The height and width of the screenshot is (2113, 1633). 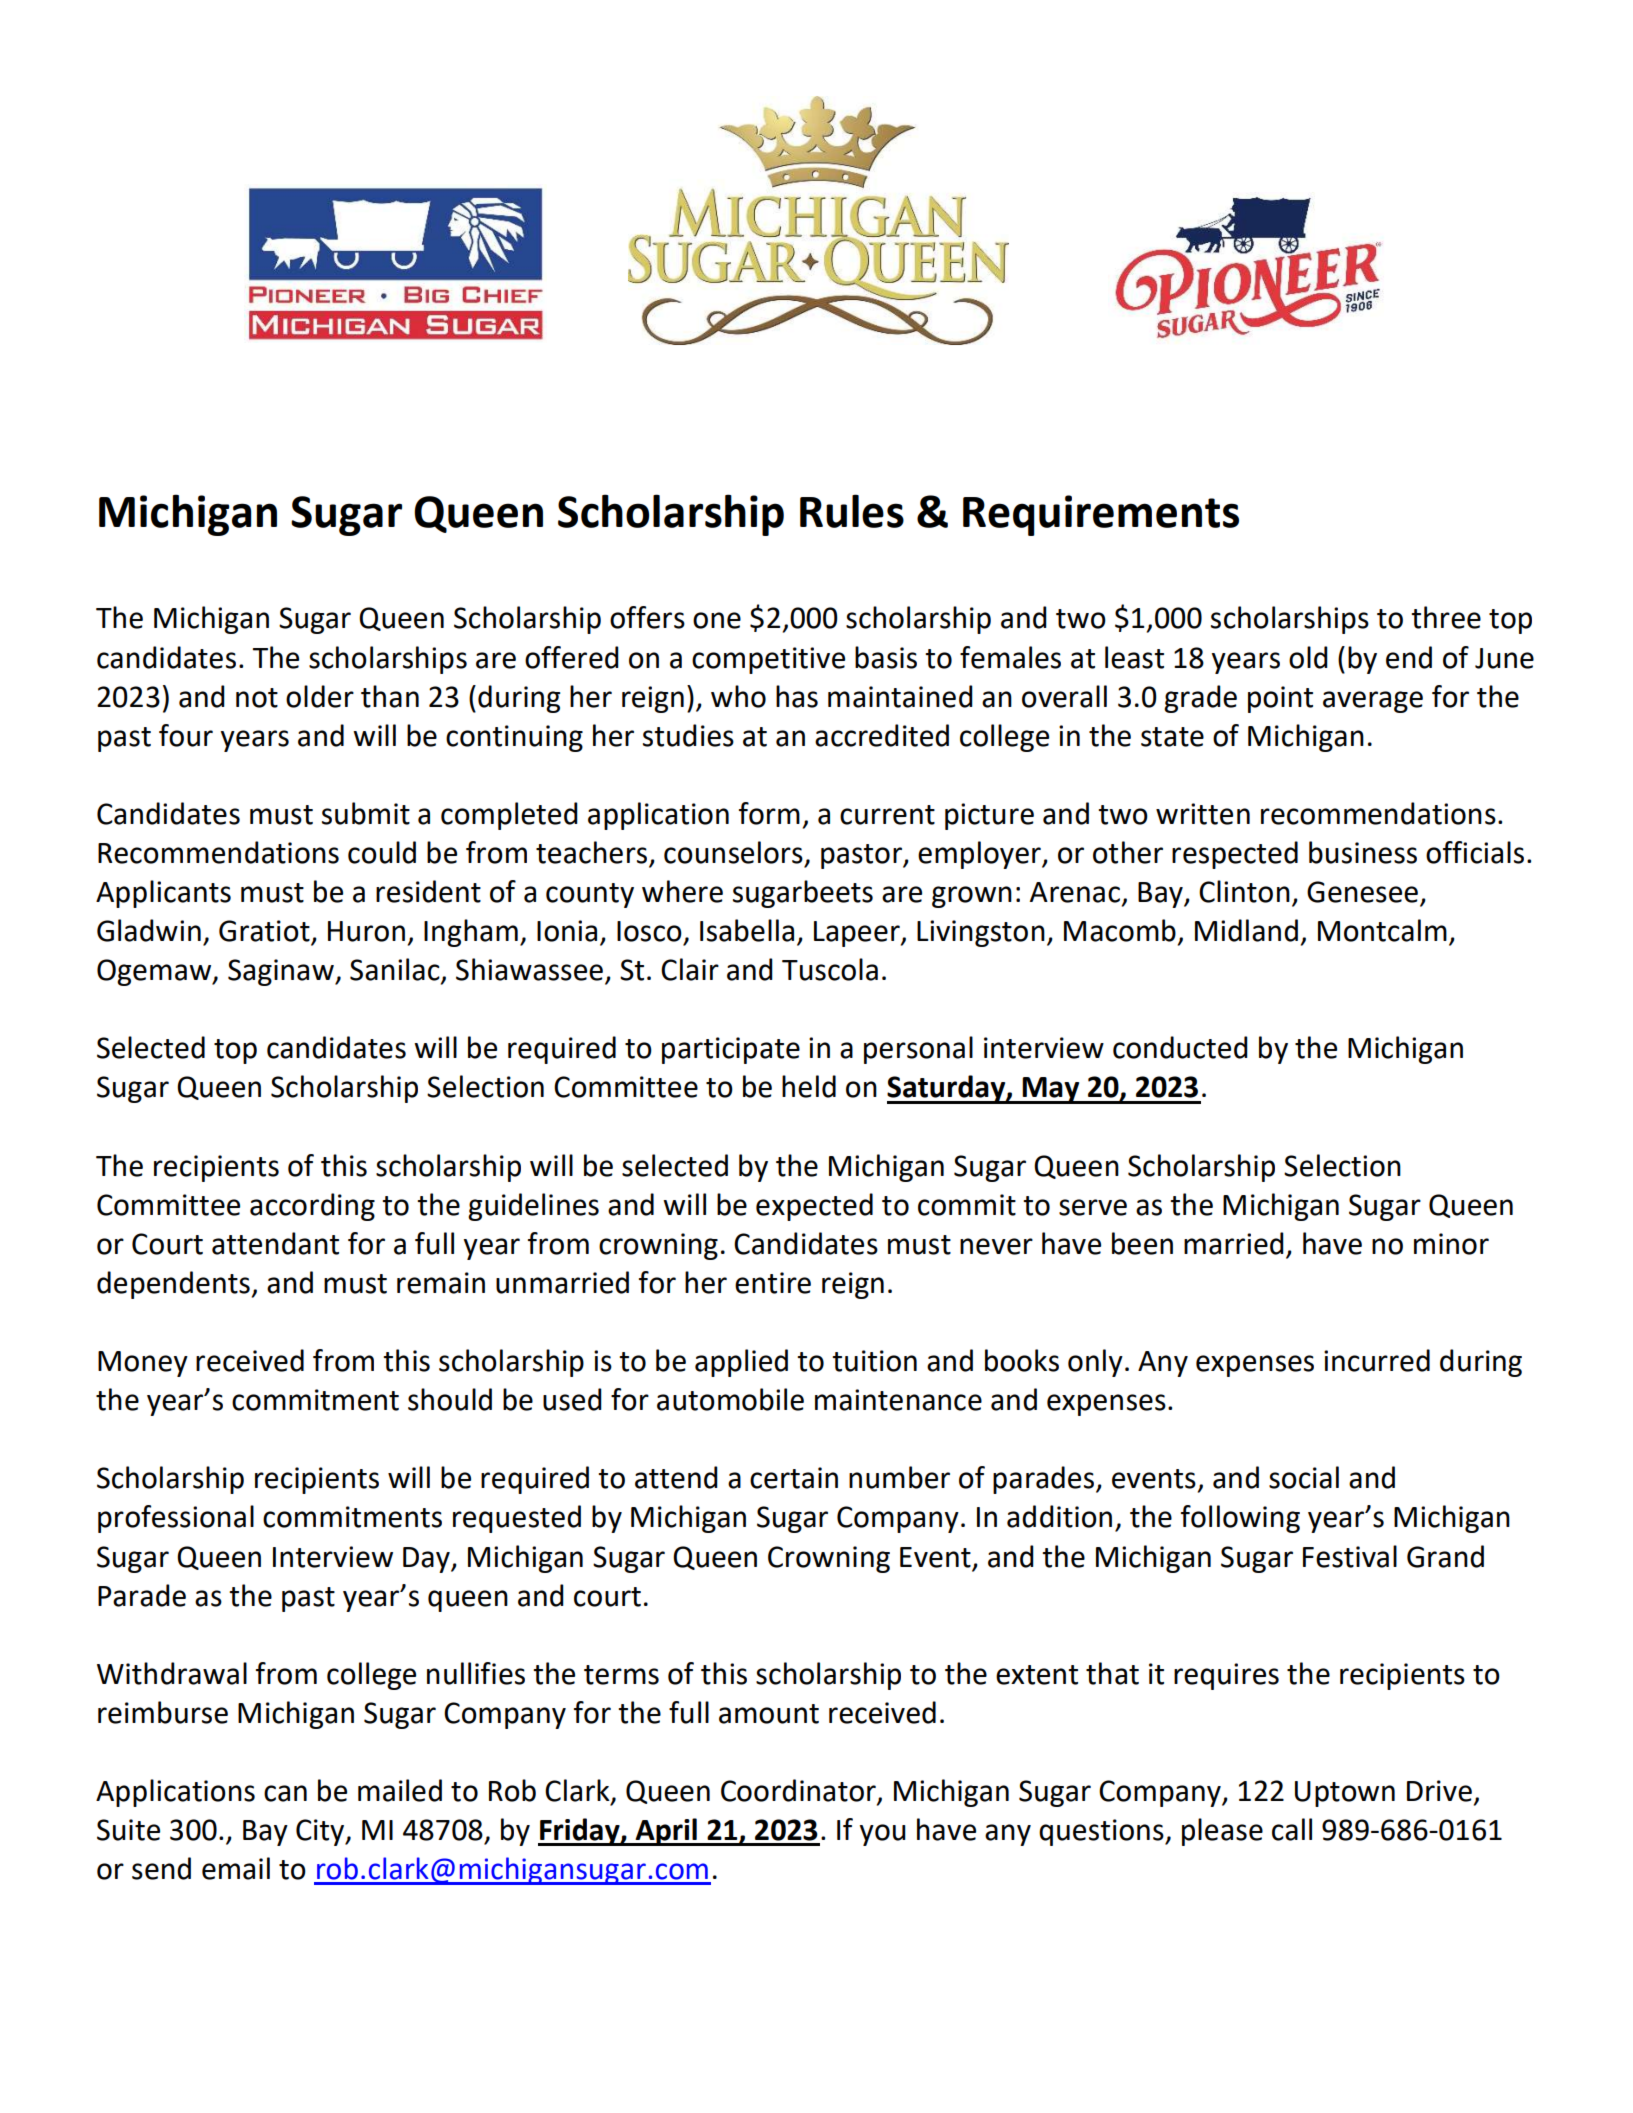 I want to click on Rules, so click(x=852, y=511).
